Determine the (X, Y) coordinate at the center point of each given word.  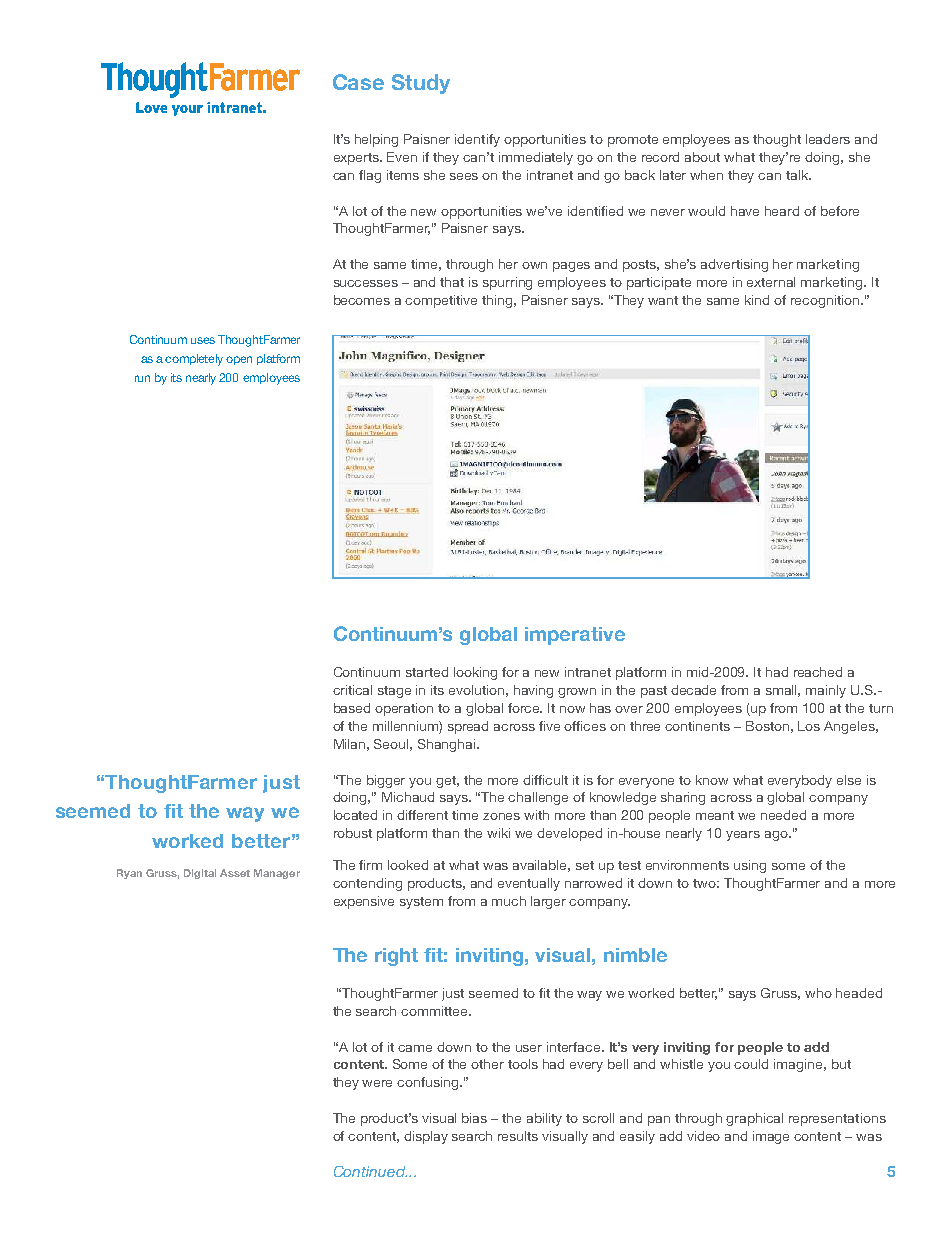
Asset (235, 873)
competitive (441, 301)
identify (477, 140)
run (142, 378)
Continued (370, 1171)
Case (358, 82)
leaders (828, 139)
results (518, 1136)
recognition (826, 301)
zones (501, 816)
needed (783, 815)
